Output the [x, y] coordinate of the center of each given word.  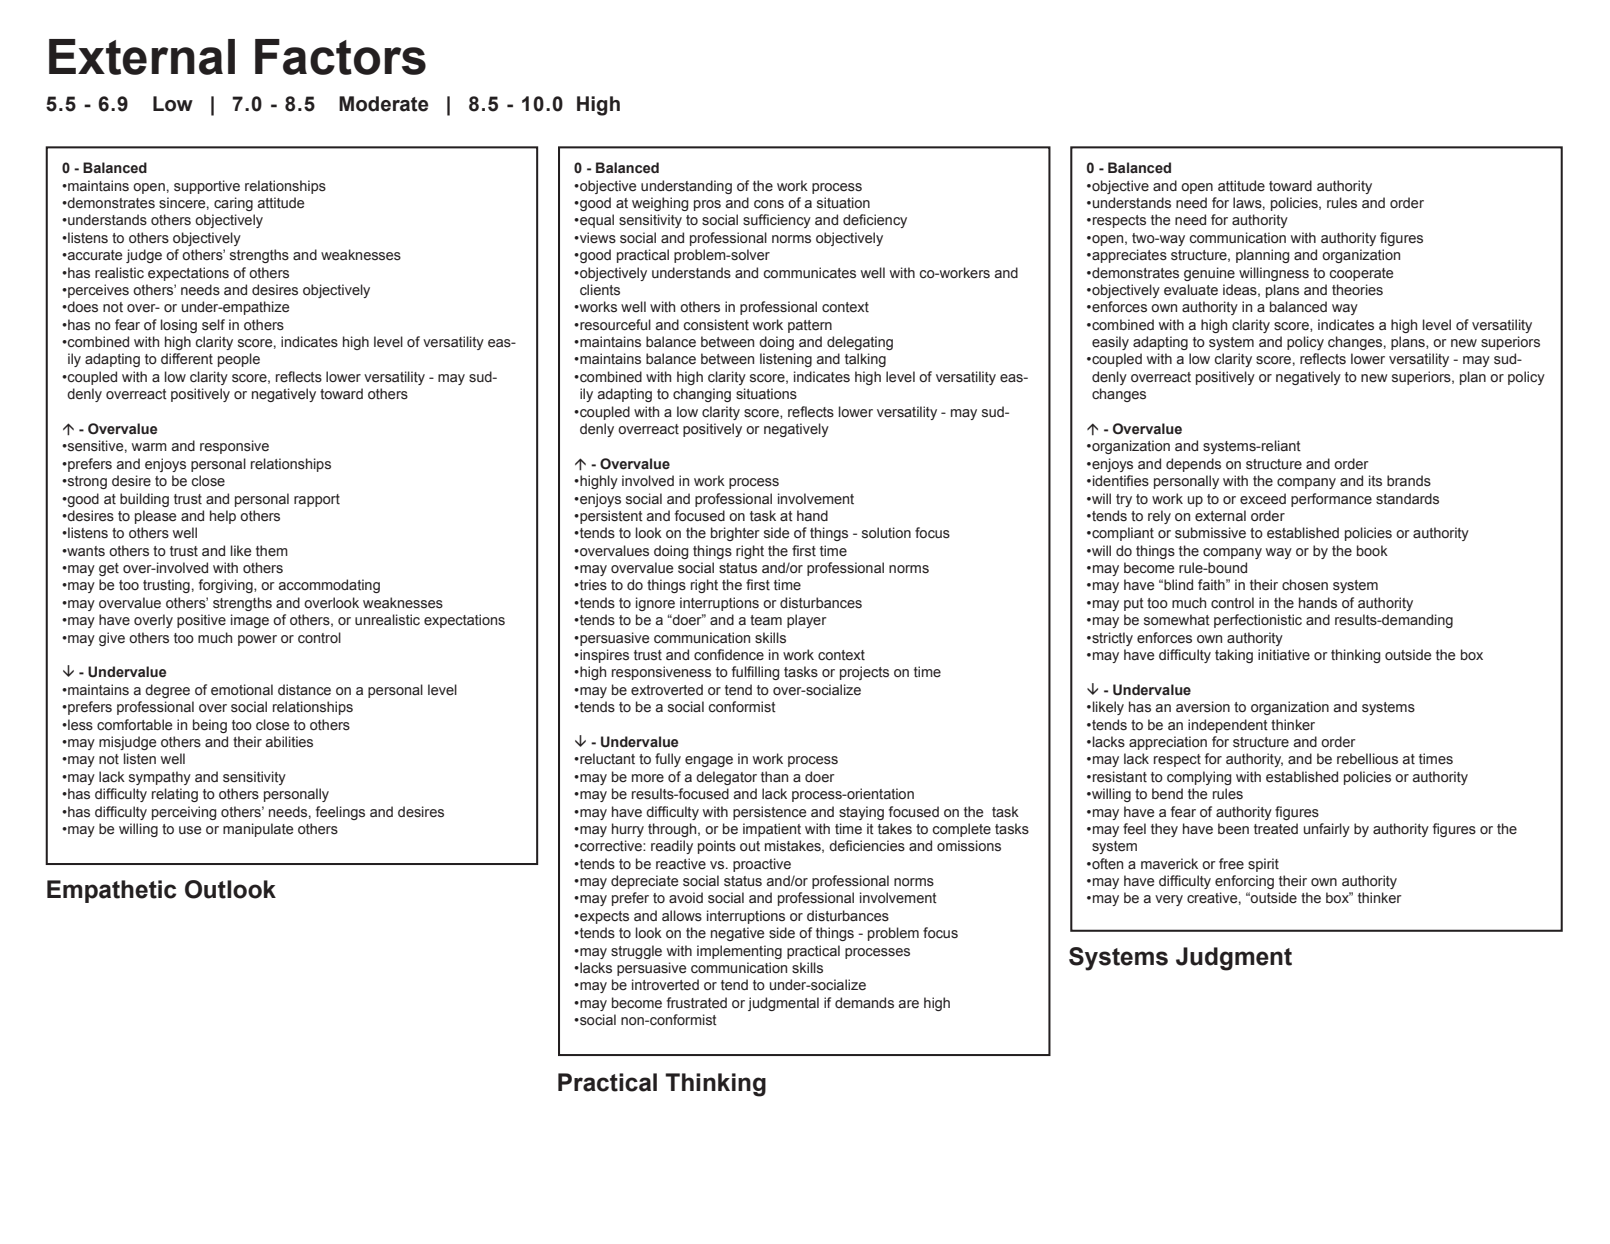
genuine [1209, 274]
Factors [340, 57]
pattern [810, 326]
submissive [1210, 533]
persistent [610, 517]
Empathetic [111, 891]
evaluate [1191, 290]
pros [707, 205]
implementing [739, 952]
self [213, 325]
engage [709, 761]
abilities [289, 742]
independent [1228, 726]
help [223, 517]
